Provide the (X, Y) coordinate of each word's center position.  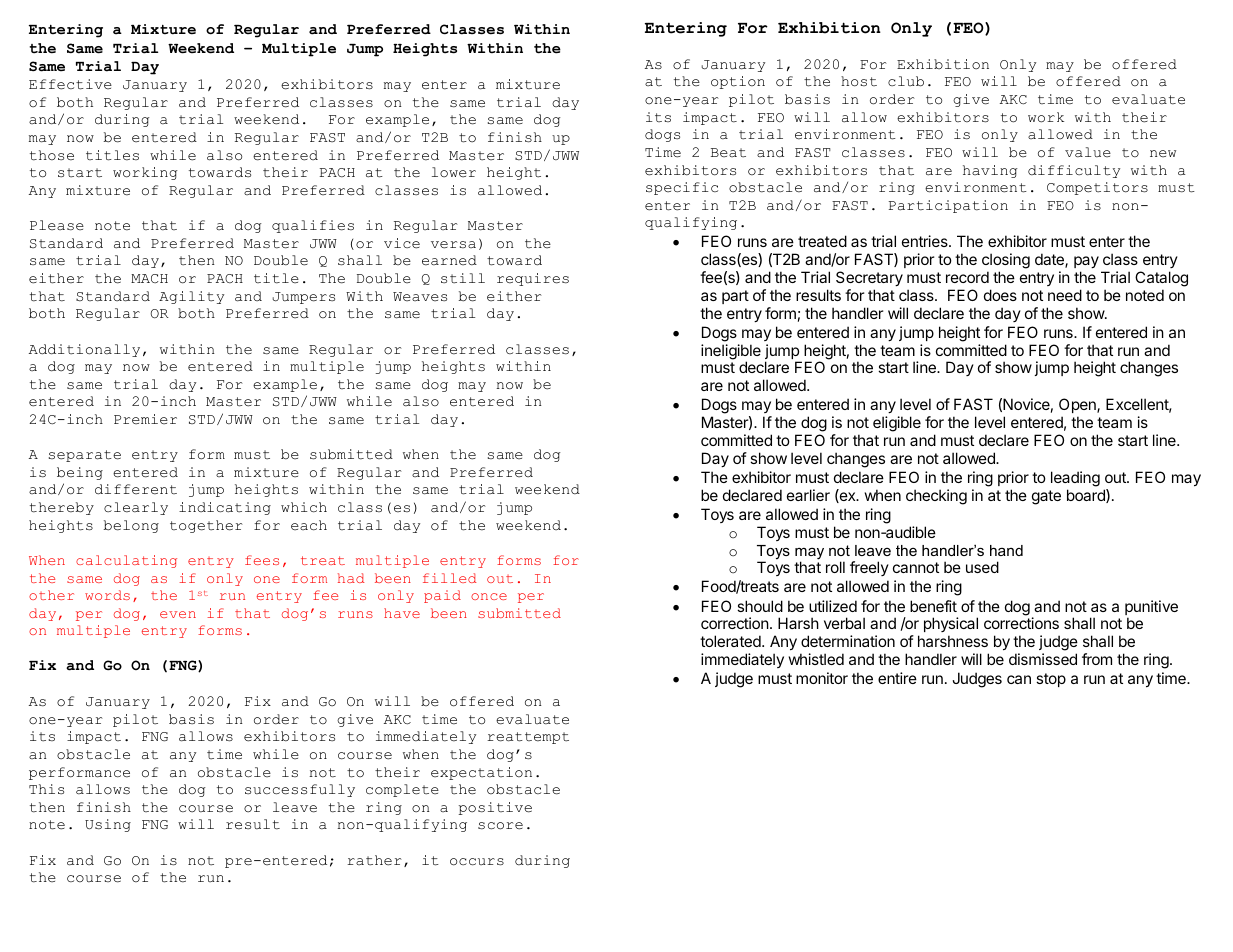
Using (108, 825)
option (738, 82)
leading (1075, 479)
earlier (808, 495)
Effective (70, 84)
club (906, 81)
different (136, 489)
